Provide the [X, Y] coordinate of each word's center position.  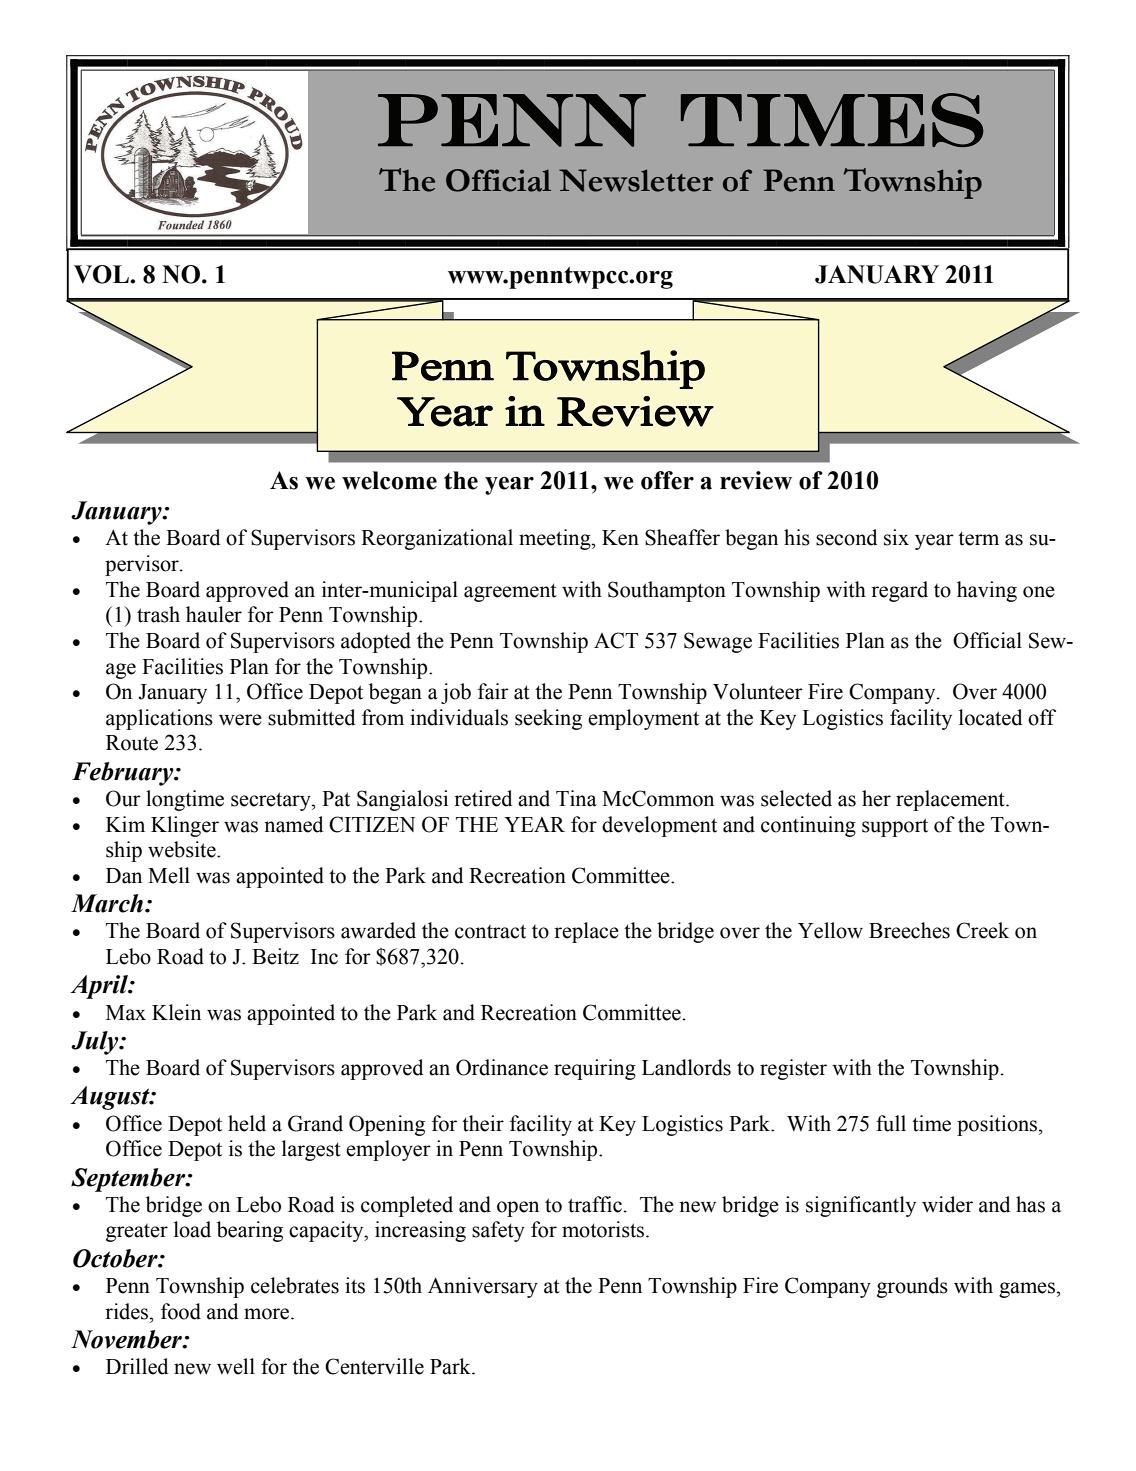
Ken [620, 538]
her [876, 798]
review [756, 480]
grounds [912, 1287]
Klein [176, 1012]
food [181, 1311]
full [891, 1123]
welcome [389, 480]
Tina [576, 798]
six [896, 537]
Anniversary [483, 1287]
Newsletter [636, 180]
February [124, 774]
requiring [595, 1069]
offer [667, 480]
